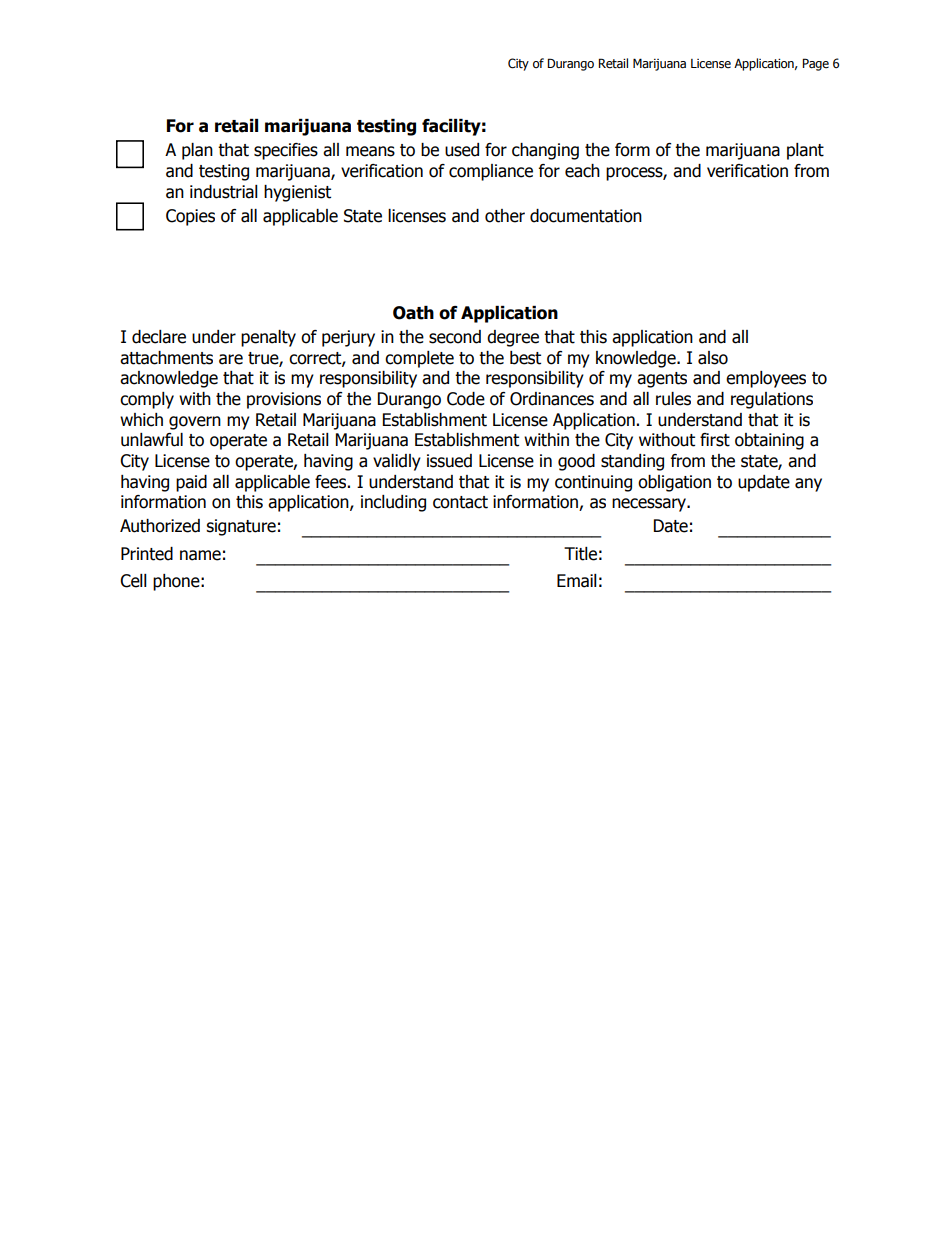 Image resolution: width=952 pixels, height=1233 pixels. Describe the element at coordinates (200, 555) in the page. I see `name` at that location.
